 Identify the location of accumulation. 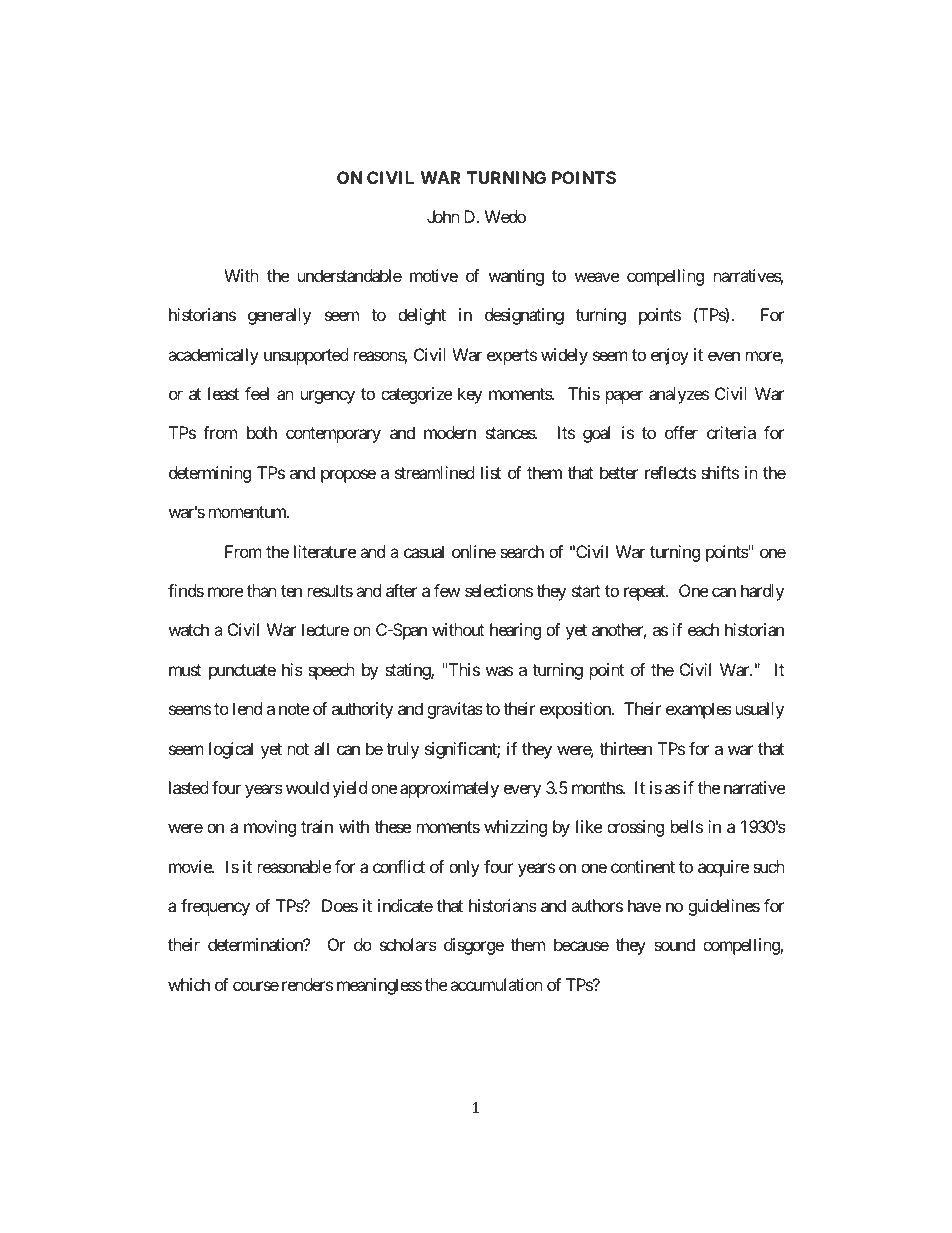
(496, 984).
